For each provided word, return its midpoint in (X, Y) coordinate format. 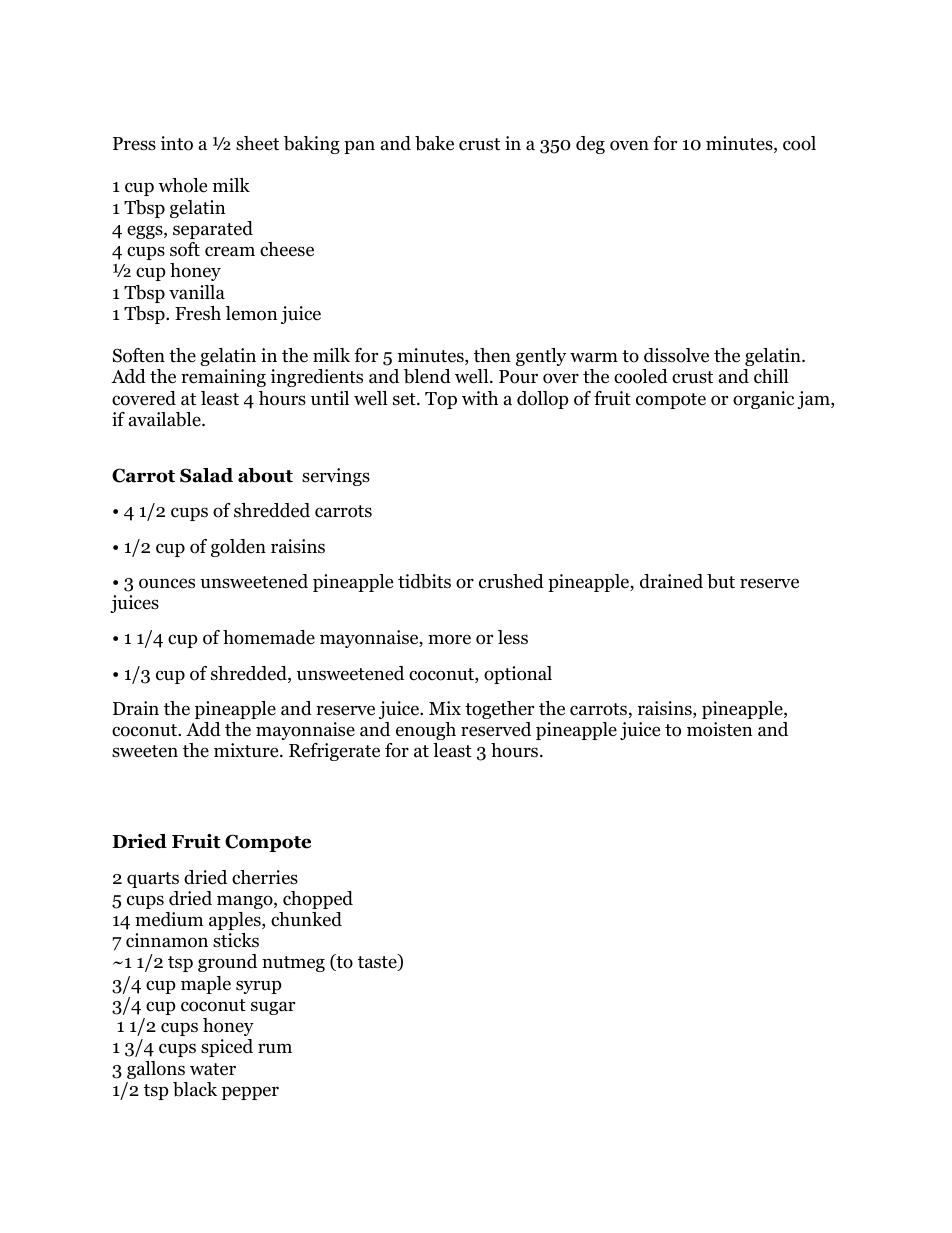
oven (629, 145)
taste (378, 963)
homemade (269, 637)
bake (434, 143)
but (721, 581)
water (213, 1069)
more (449, 639)
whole (182, 185)
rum (275, 1049)
